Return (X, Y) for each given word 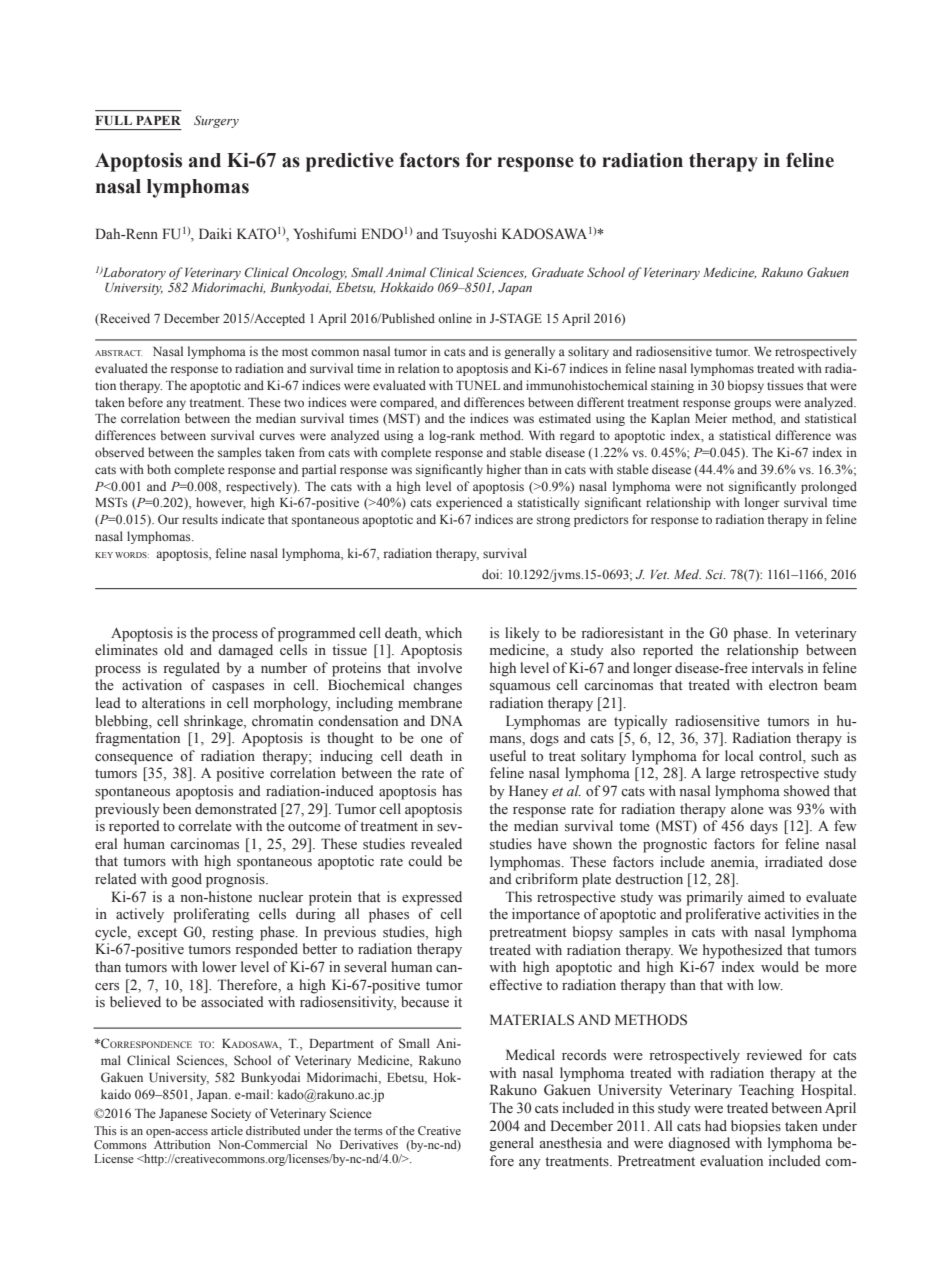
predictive (350, 162)
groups (752, 405)
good (187, 880)
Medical (530, 1054)
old (174, 649)
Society (231, 1114)
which (443, 632)
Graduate (558, 272)
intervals (777, 668)
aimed (766, 896)
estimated (565, 418)
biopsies (756, 1127)
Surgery (216, 121)
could (425, 860)
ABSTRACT (118, 353)
